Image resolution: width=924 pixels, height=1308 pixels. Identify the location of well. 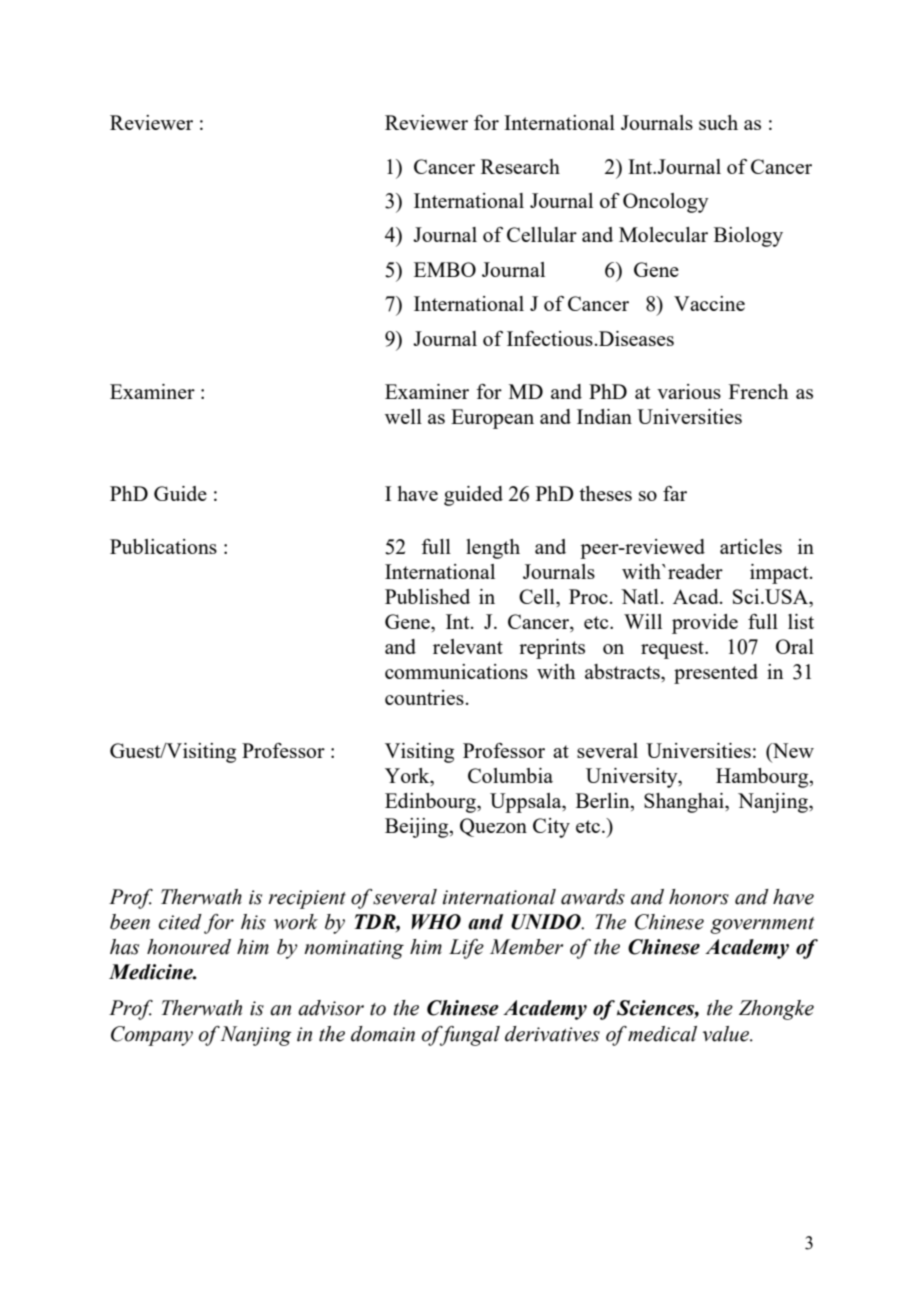
(403, 416).
